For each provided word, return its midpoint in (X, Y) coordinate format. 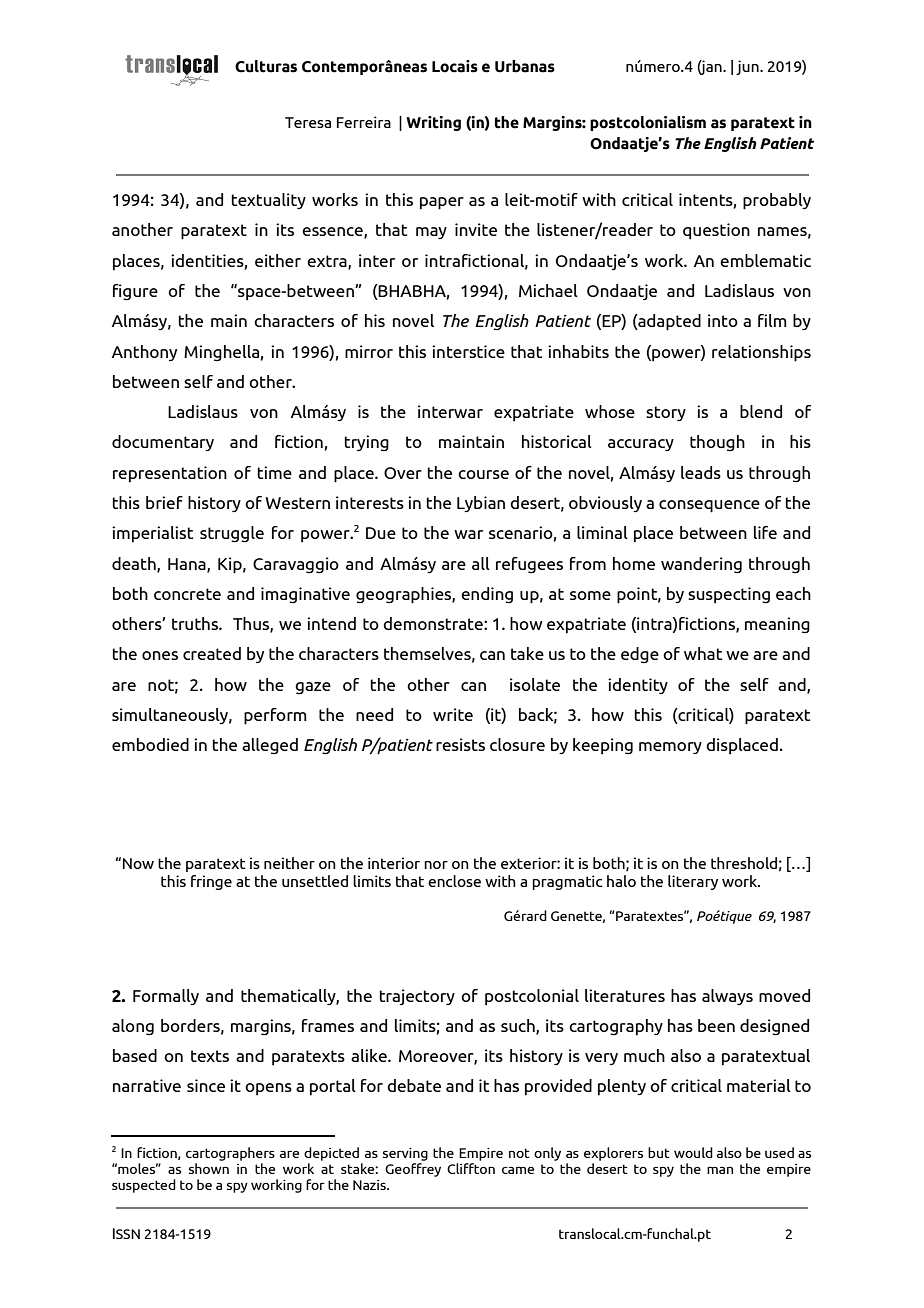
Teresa (308, 122)
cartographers (230, 1154)
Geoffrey (413, 1170)
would (693, 1152)
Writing (433, 123)
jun (748, 67)
